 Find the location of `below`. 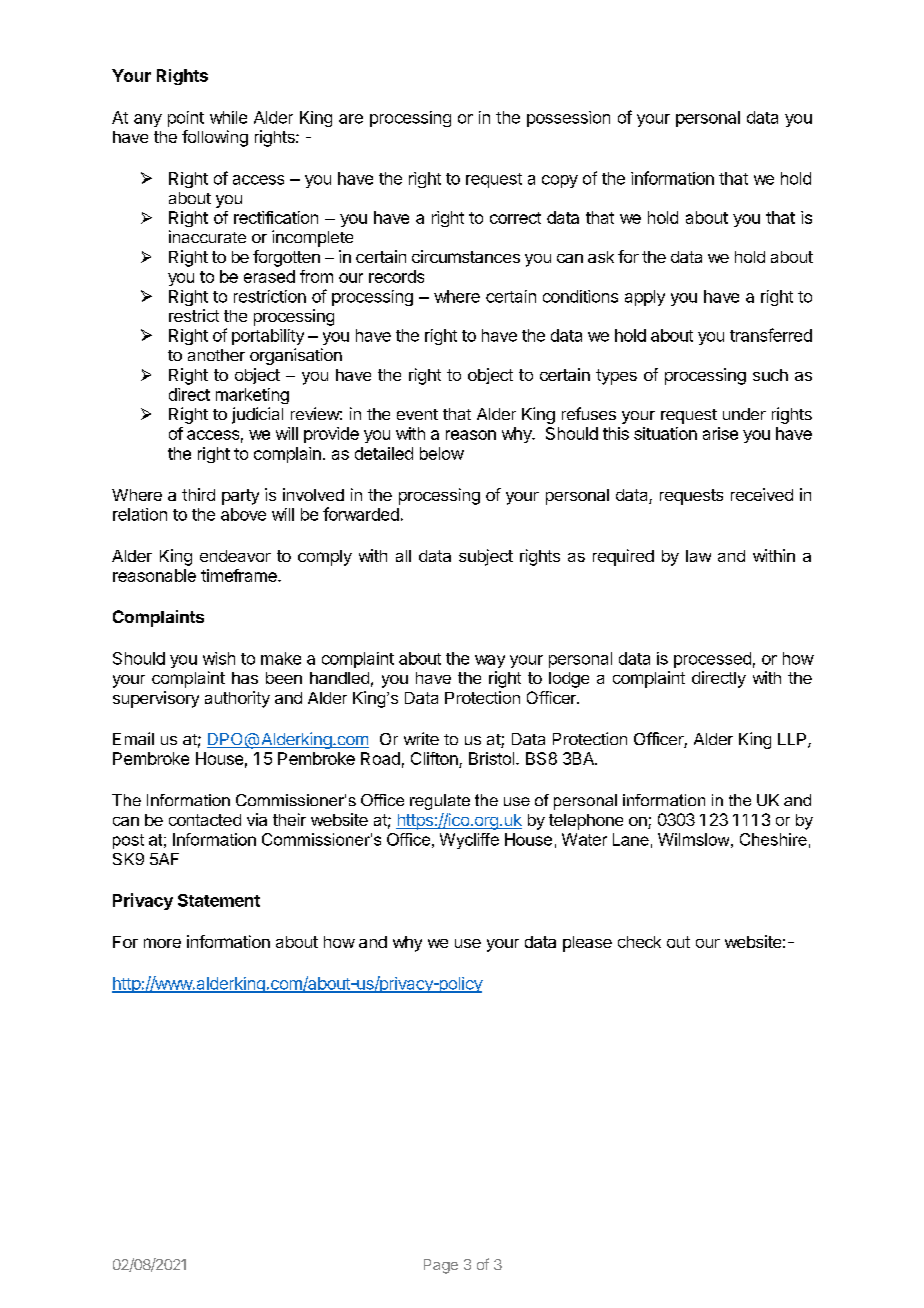

below is located at coordinates (442, 453).
